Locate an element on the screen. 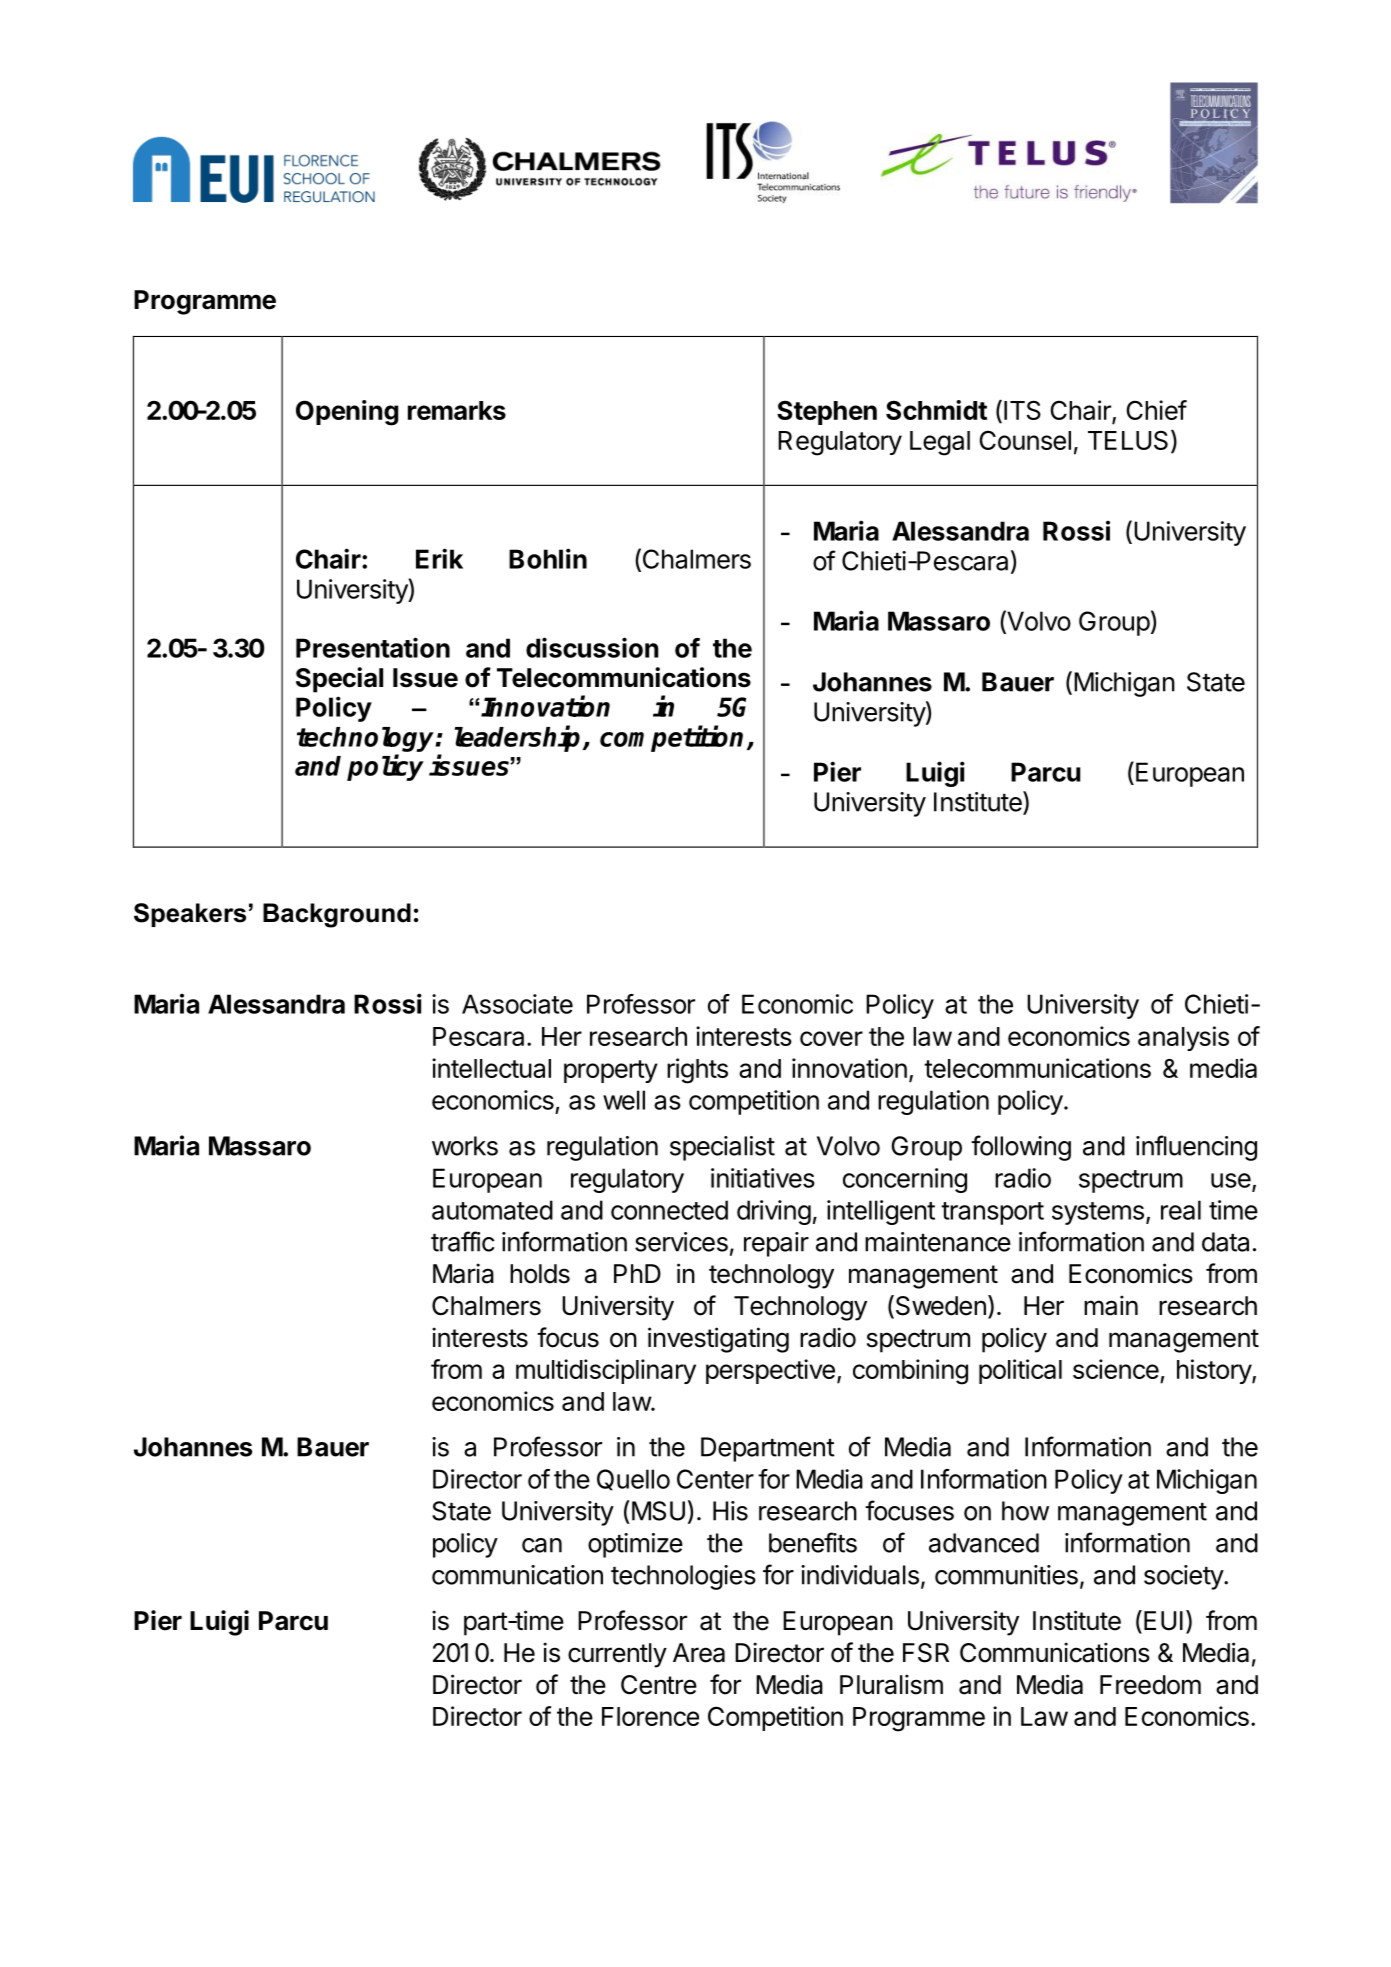  intellectual is located at coordinates (491, 1068).
